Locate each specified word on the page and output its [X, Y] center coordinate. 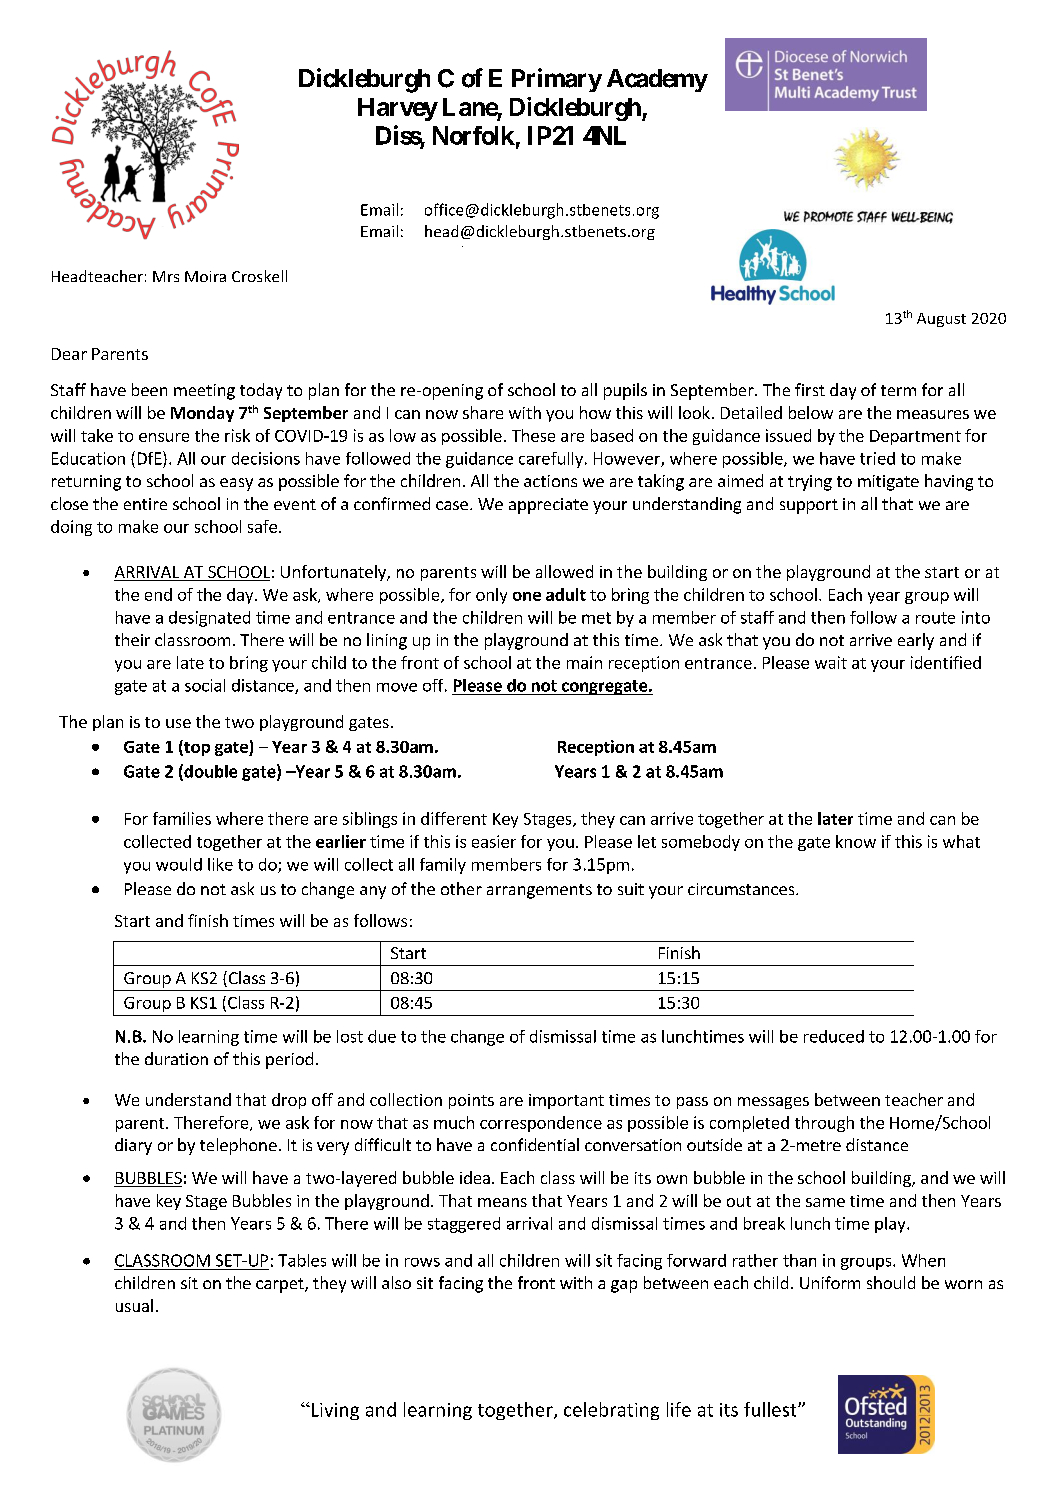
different [454, 818]
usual [134, 1305]
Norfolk [474, 135]
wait [831, 662]
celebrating [611, 1411]
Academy [657, 80]
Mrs [166, 276]
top [196, 748]
